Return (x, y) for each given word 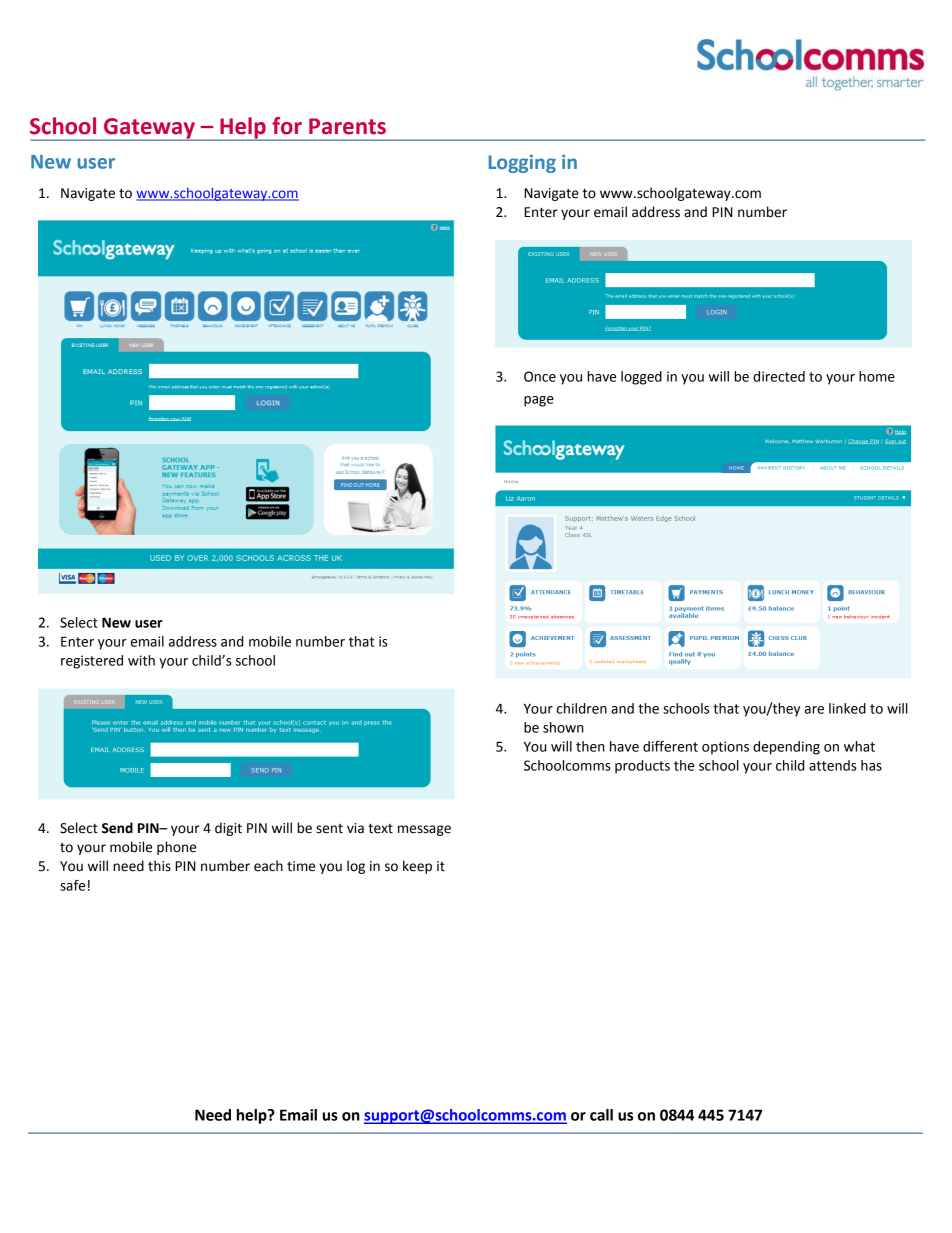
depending (786, 748)
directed (779, 376)
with (141, 660)
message (424, 830)
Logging (522, 164)
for (287, 126)
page (539, 401)
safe (72, 885)
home (877, 376)
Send (117, 828)
